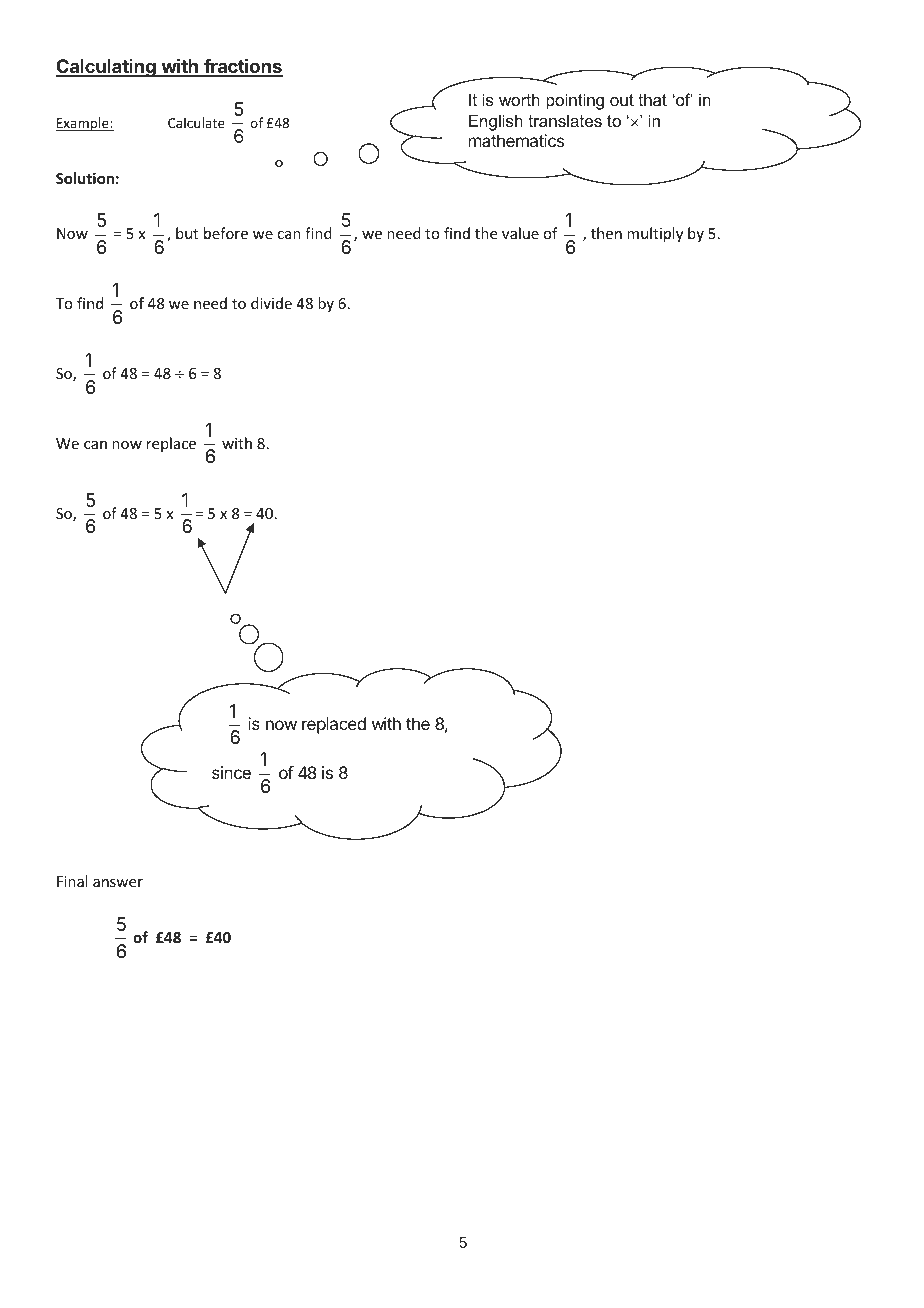  Describe the element at coordinates (606, 233) in the page. I see `then` at that location.
